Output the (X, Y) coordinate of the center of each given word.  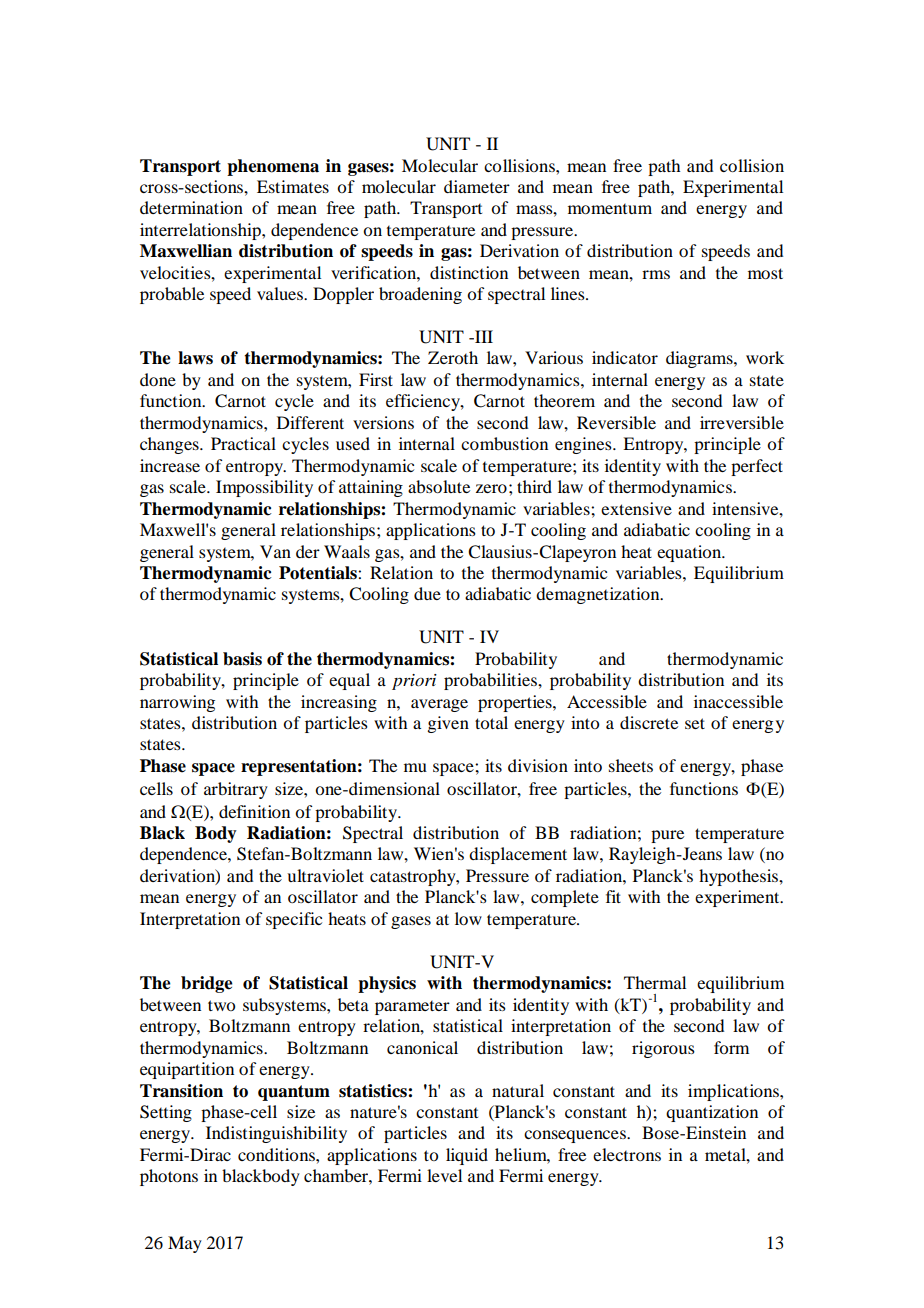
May (185, 1244)
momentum (610, 209)
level (444, 1175)
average (439, 705)
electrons (627, 1154)
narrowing (177, 703)
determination (191, 207)
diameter (477, 186)
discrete (649, 722)
